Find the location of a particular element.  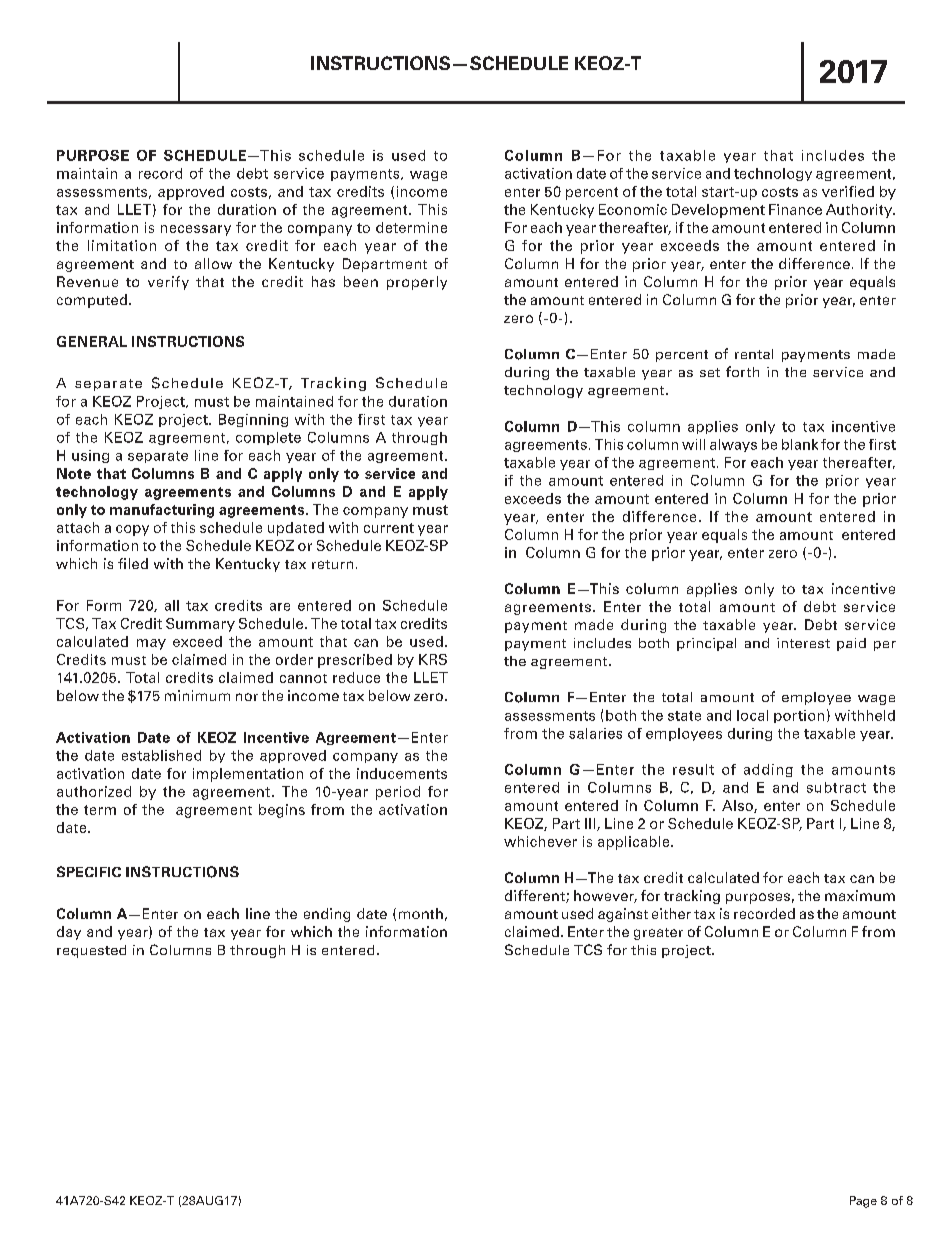

copy is located at coordinates (132, 530).
